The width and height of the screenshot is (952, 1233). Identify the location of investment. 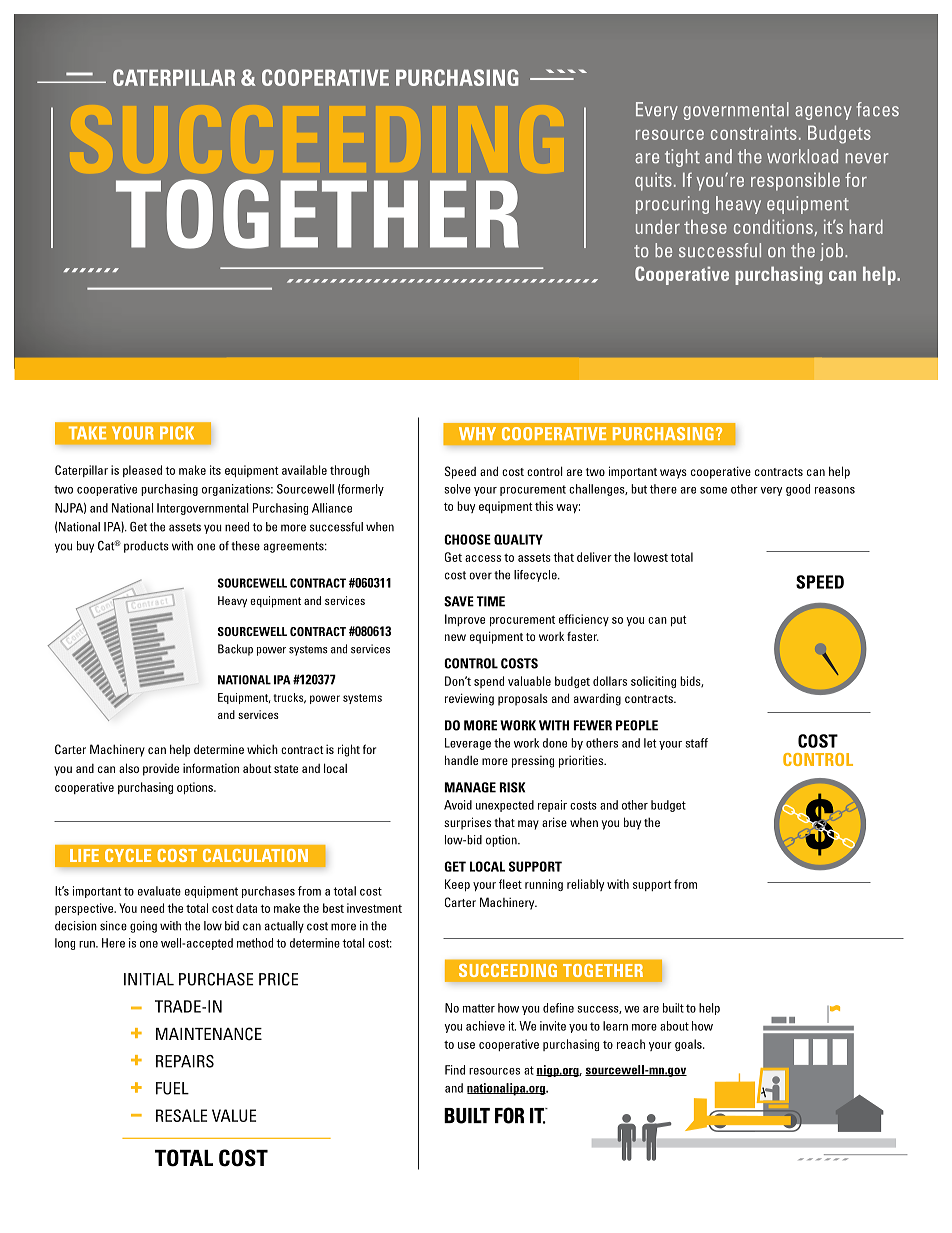
(374, 908).
